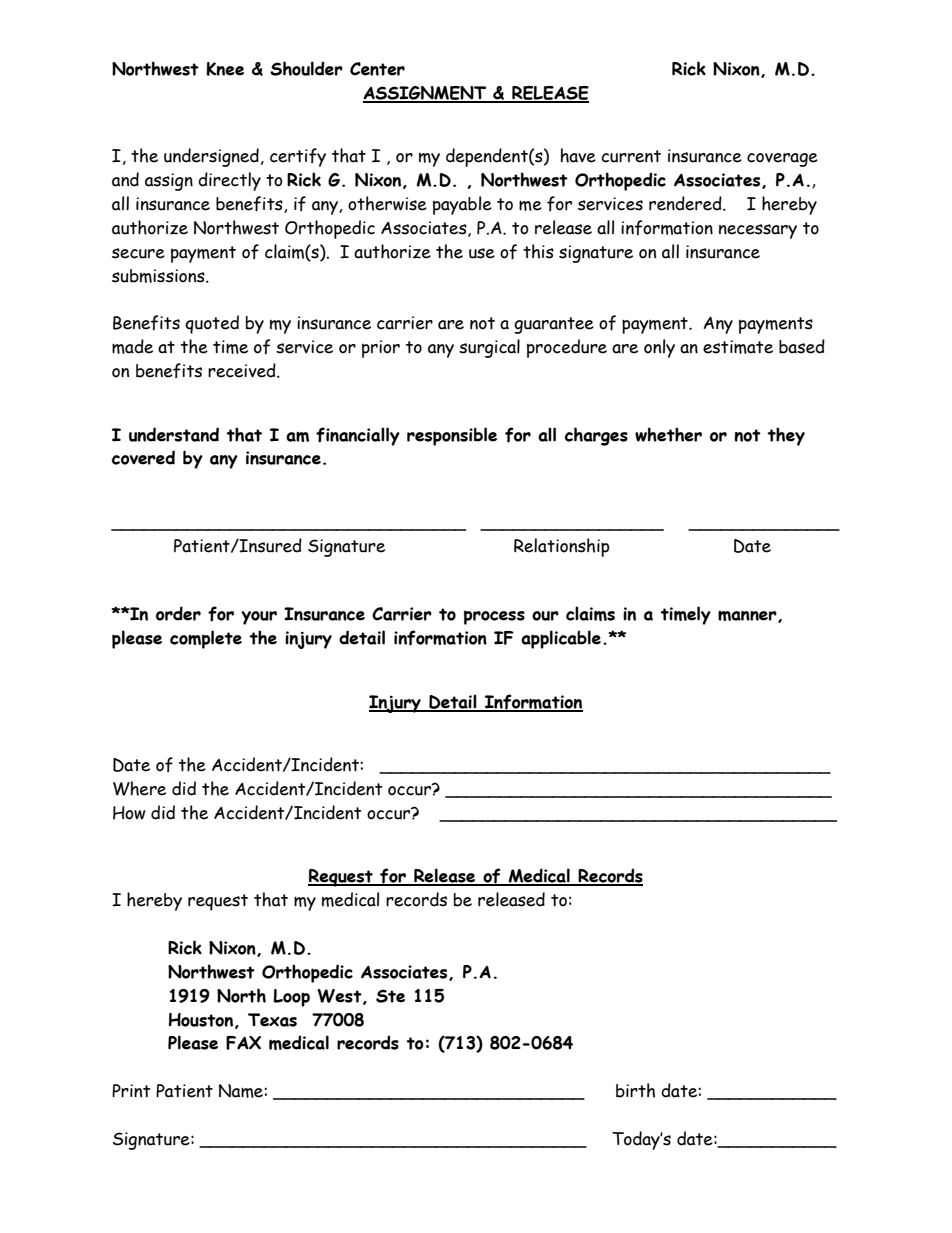  What do you see at coordinates (748, 617) in the image?
I see `manner` at bounding box center [748, 617].
